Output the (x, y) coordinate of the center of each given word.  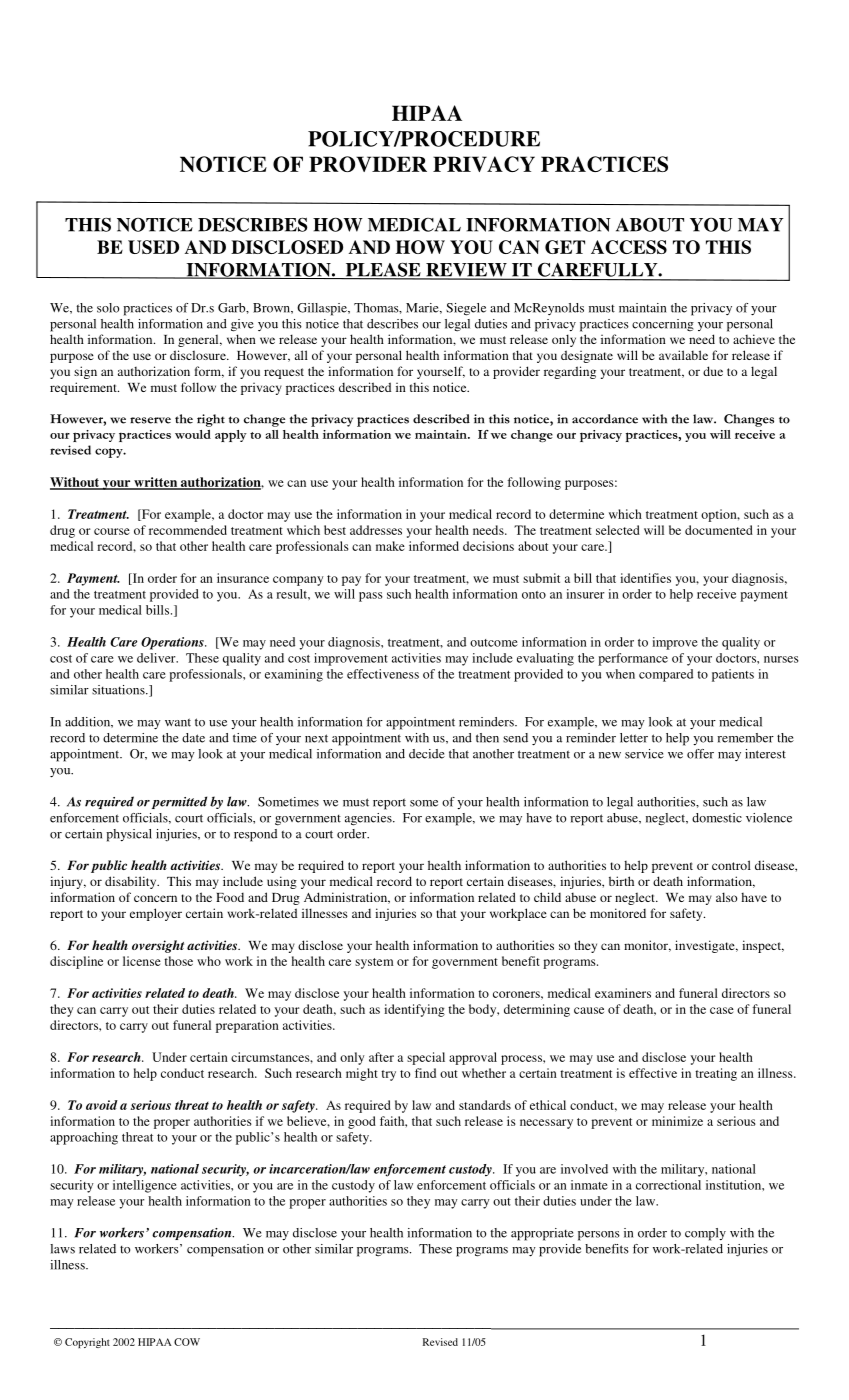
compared (666, 675)
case (722, 1010)
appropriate (542, 1234)
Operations (173, 643)
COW (187, 1342)
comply (705, 1234)
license (142, 961)
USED (153, 247)
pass (371, 597)
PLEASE (383, 271)
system (374, 963)
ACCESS (629, 247)
